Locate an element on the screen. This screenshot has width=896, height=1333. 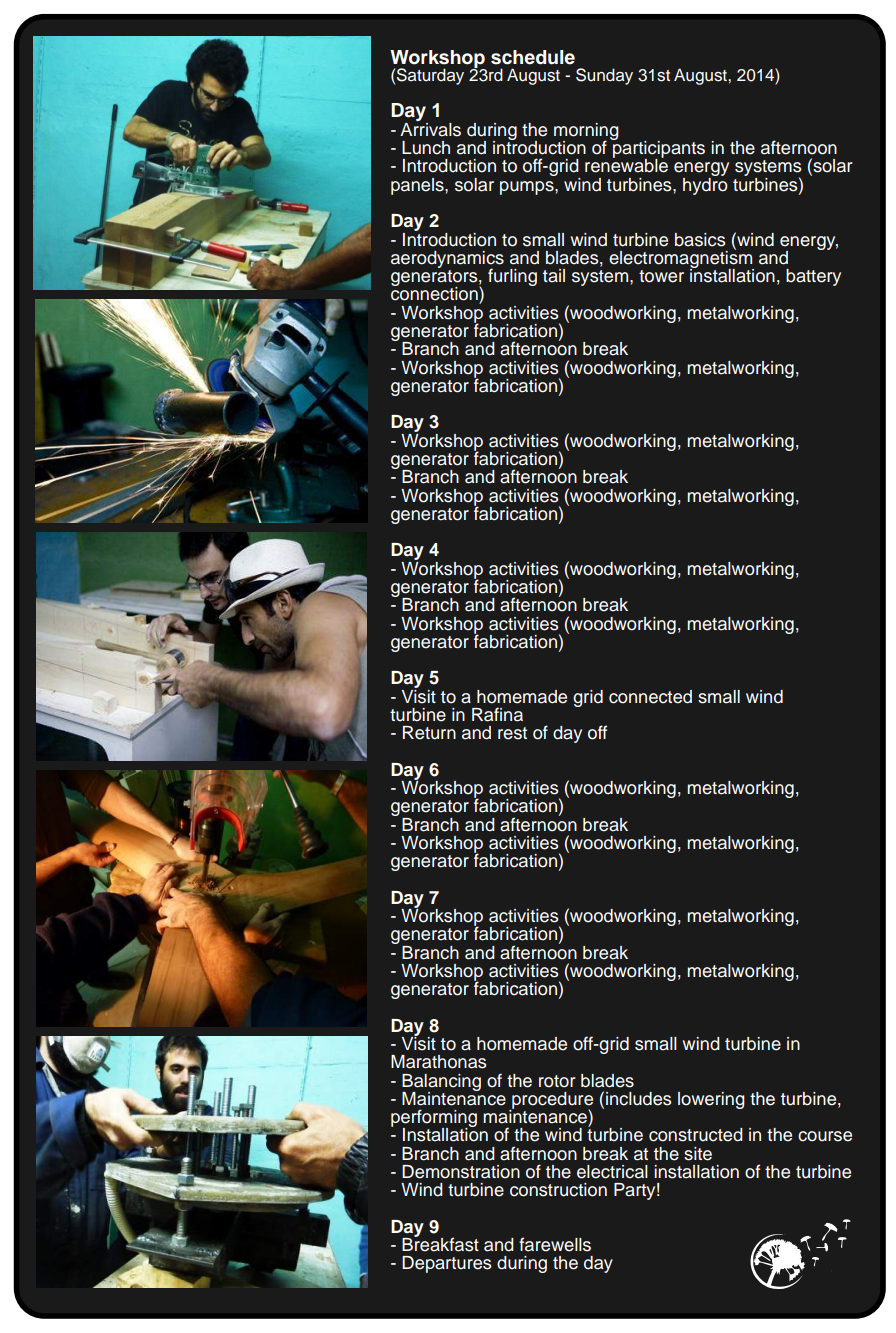
battery is located at coordinates (813, 277).
